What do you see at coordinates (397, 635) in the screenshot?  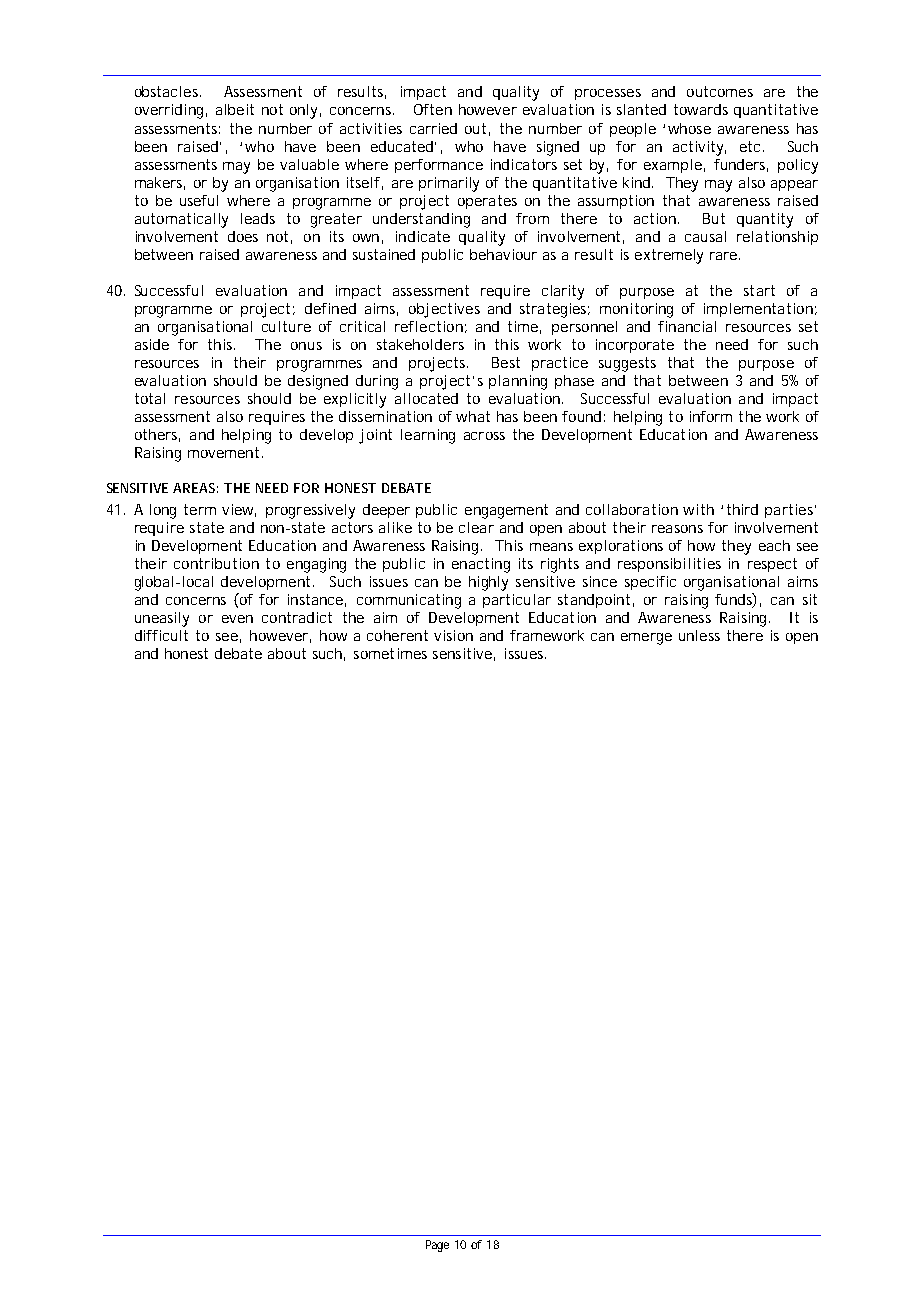 I see `coherent` at bounding box center [397, 635].
